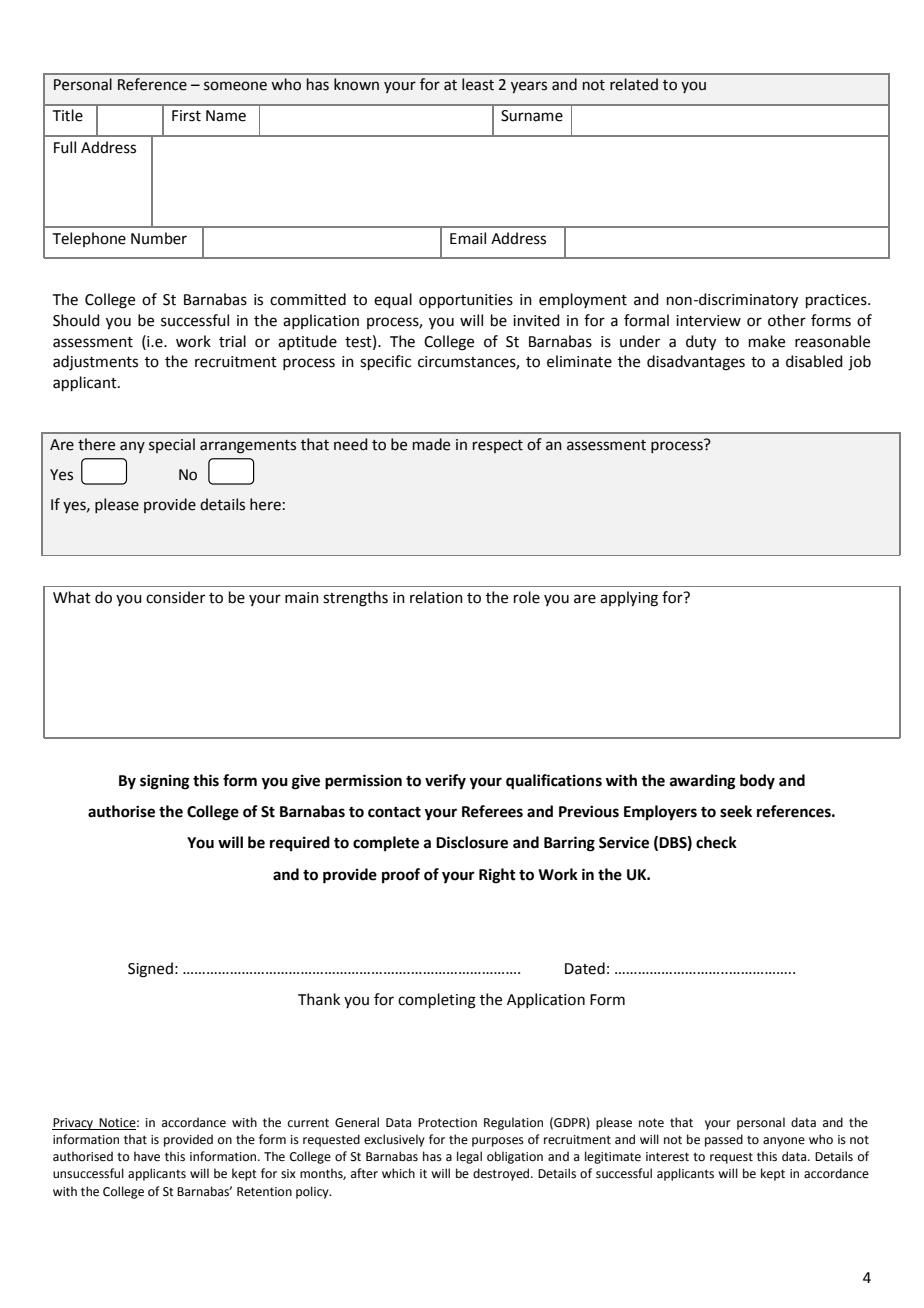 Image resolution: width=924 pixels, height=1308 pixels. What do you see at coordinates (784, 1142) in the screenshot?
I see `anyone` at bounding box center [784, 1142].
